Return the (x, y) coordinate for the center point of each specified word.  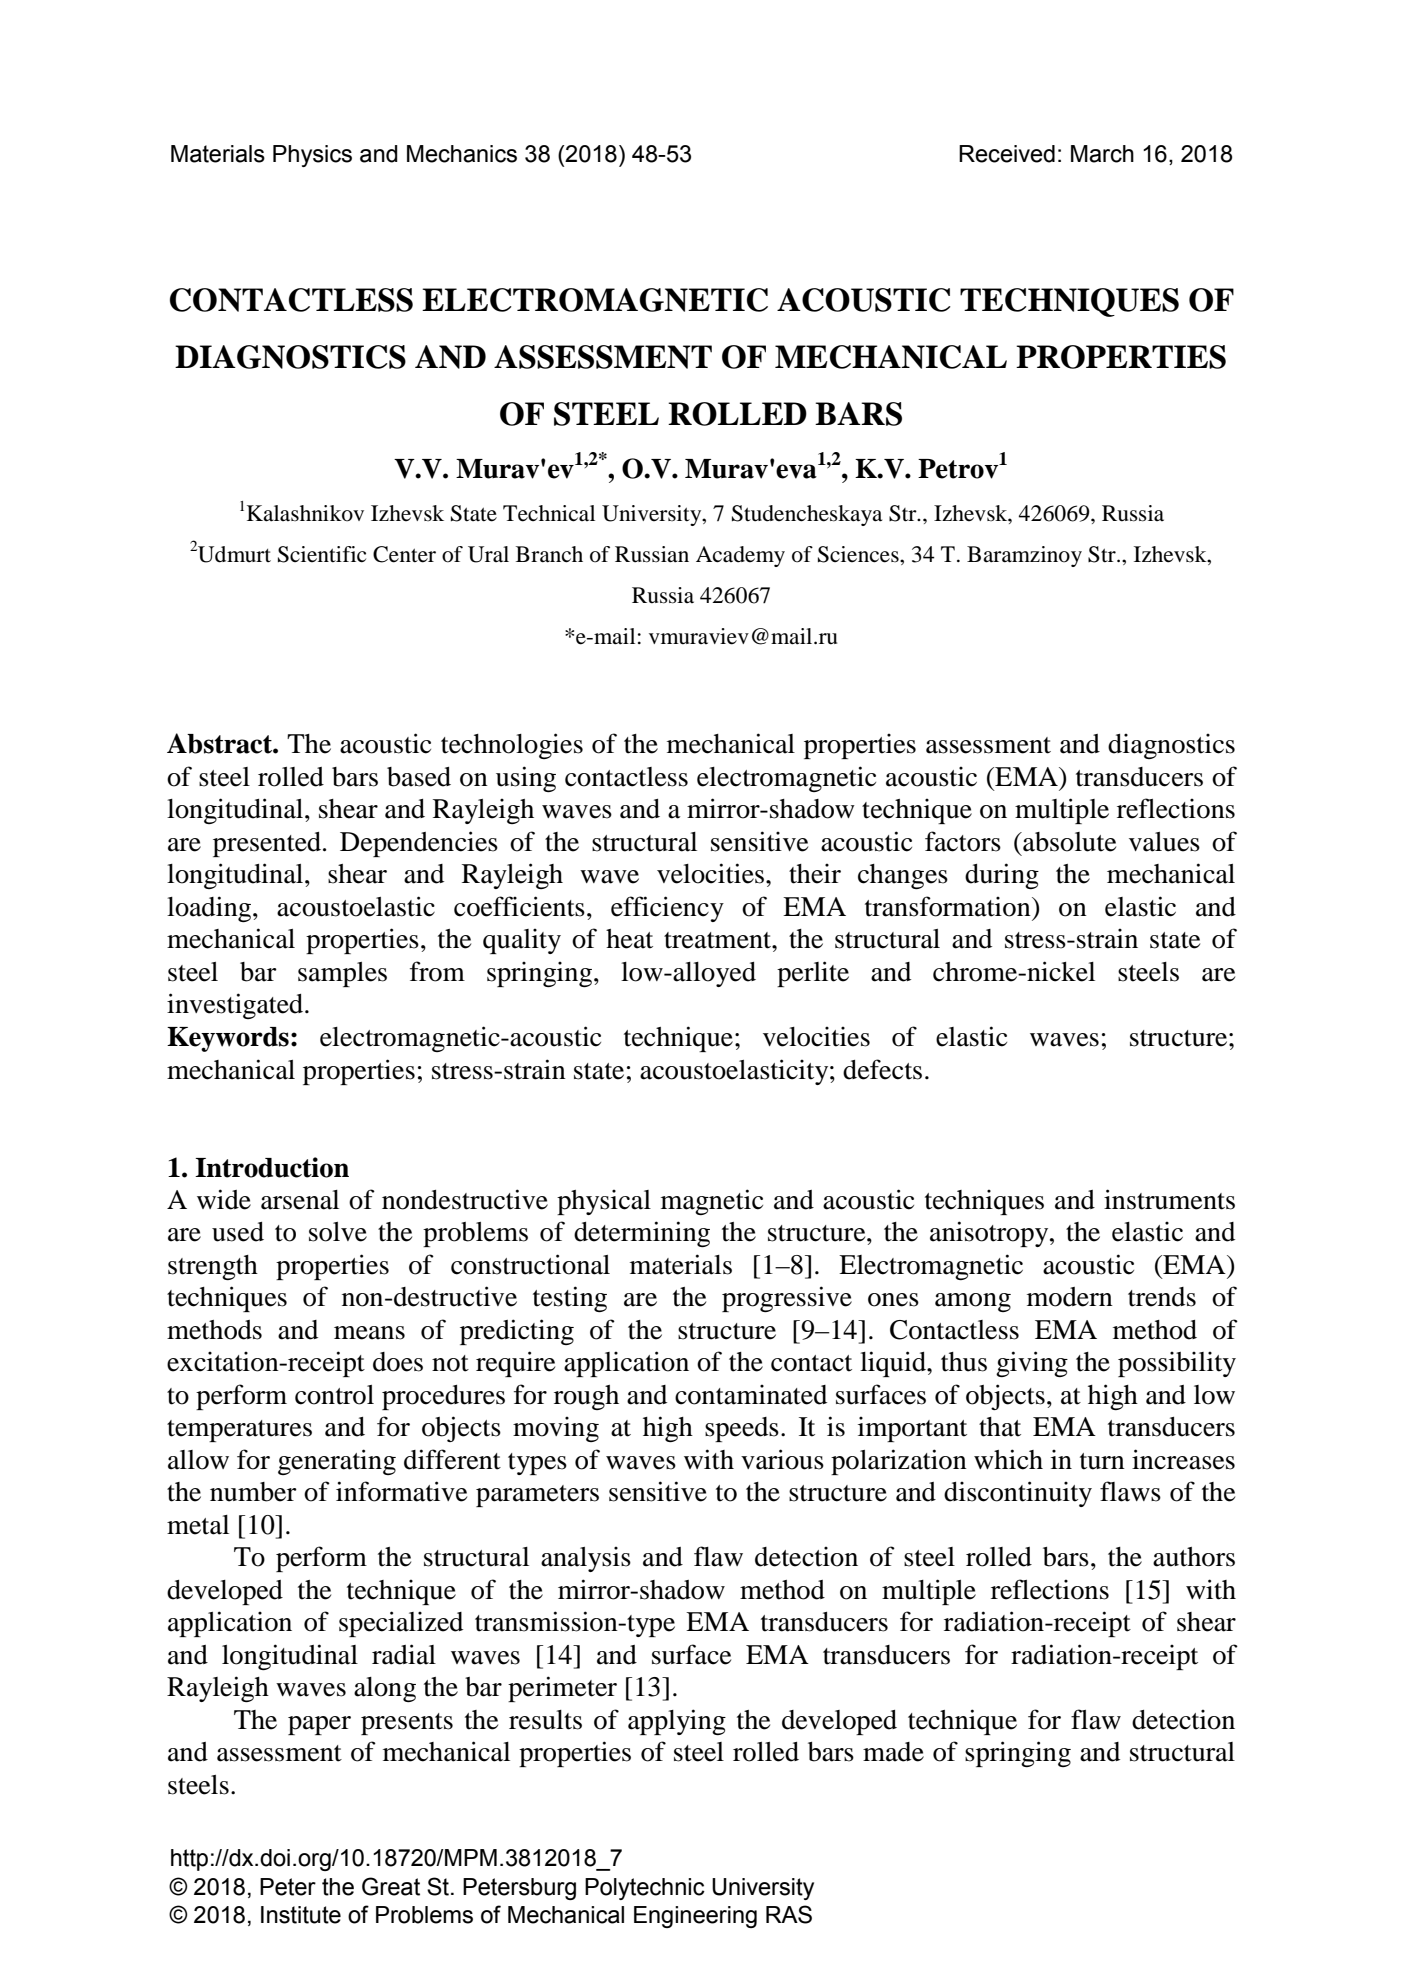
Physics (312, 156)
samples (342, 974)
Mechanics (462, 154)
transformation (949, 906)
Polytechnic (645, 1889)
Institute (301, 1915)
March (1102, 154)
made (893, 1752)
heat (629, 939)
